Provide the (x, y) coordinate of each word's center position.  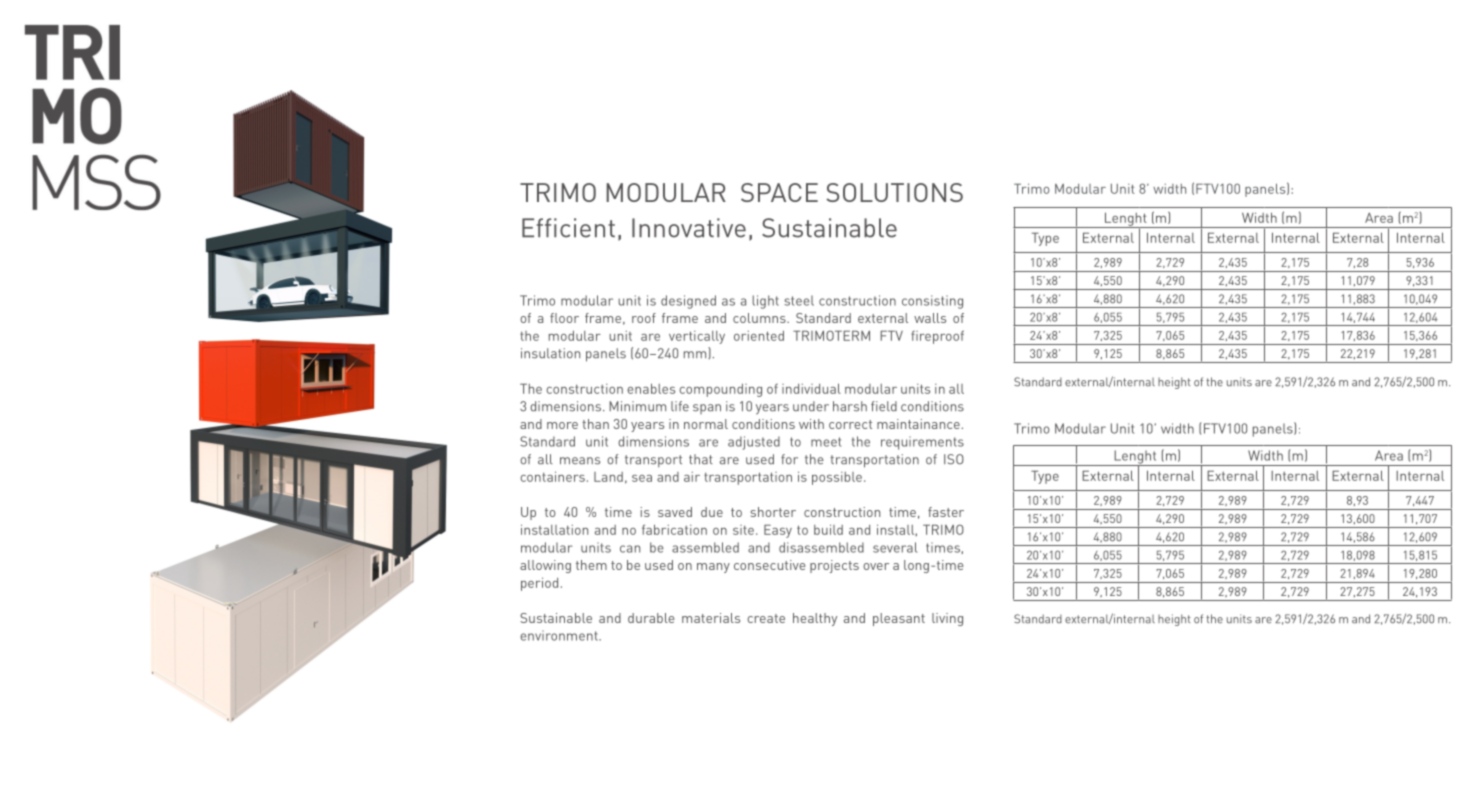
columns (760, 318)
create (766, 618)
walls (930, 318)
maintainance (918, 424)
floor (564, 318)
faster (946, 512)
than (595, 424)
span (707, 409)
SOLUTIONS (894, 192)
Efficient (568, 228)
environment (560, 635)
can (630, 549)
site (743, 530)
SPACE (779, 192)
